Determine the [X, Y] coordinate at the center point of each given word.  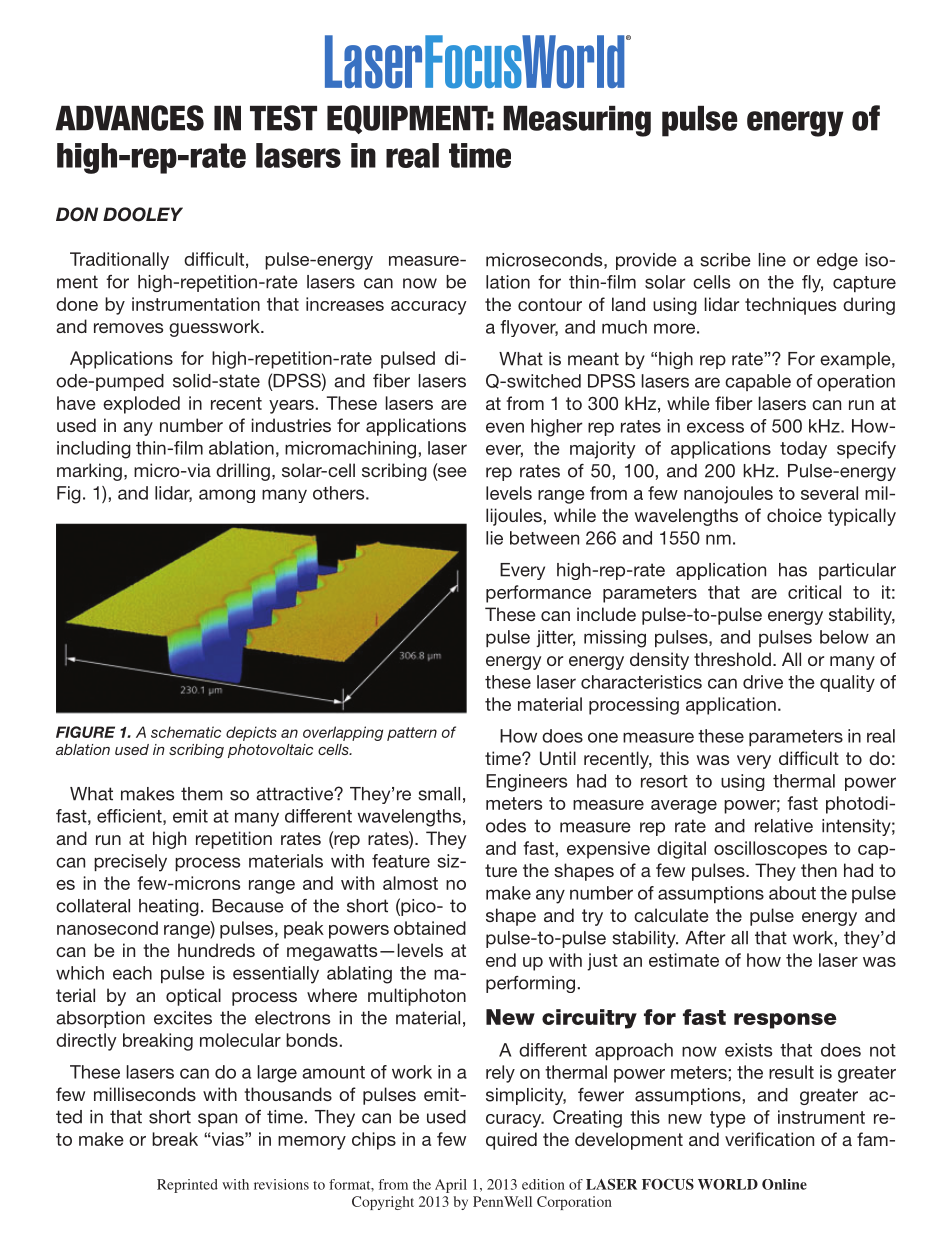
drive [763, 682]
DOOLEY [143, 214]
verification [769, 1139]
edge [837, 261]
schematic [186, 732]
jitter [555, 638]
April [451, 1186]
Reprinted [187, 1186]
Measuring [577, 121]
